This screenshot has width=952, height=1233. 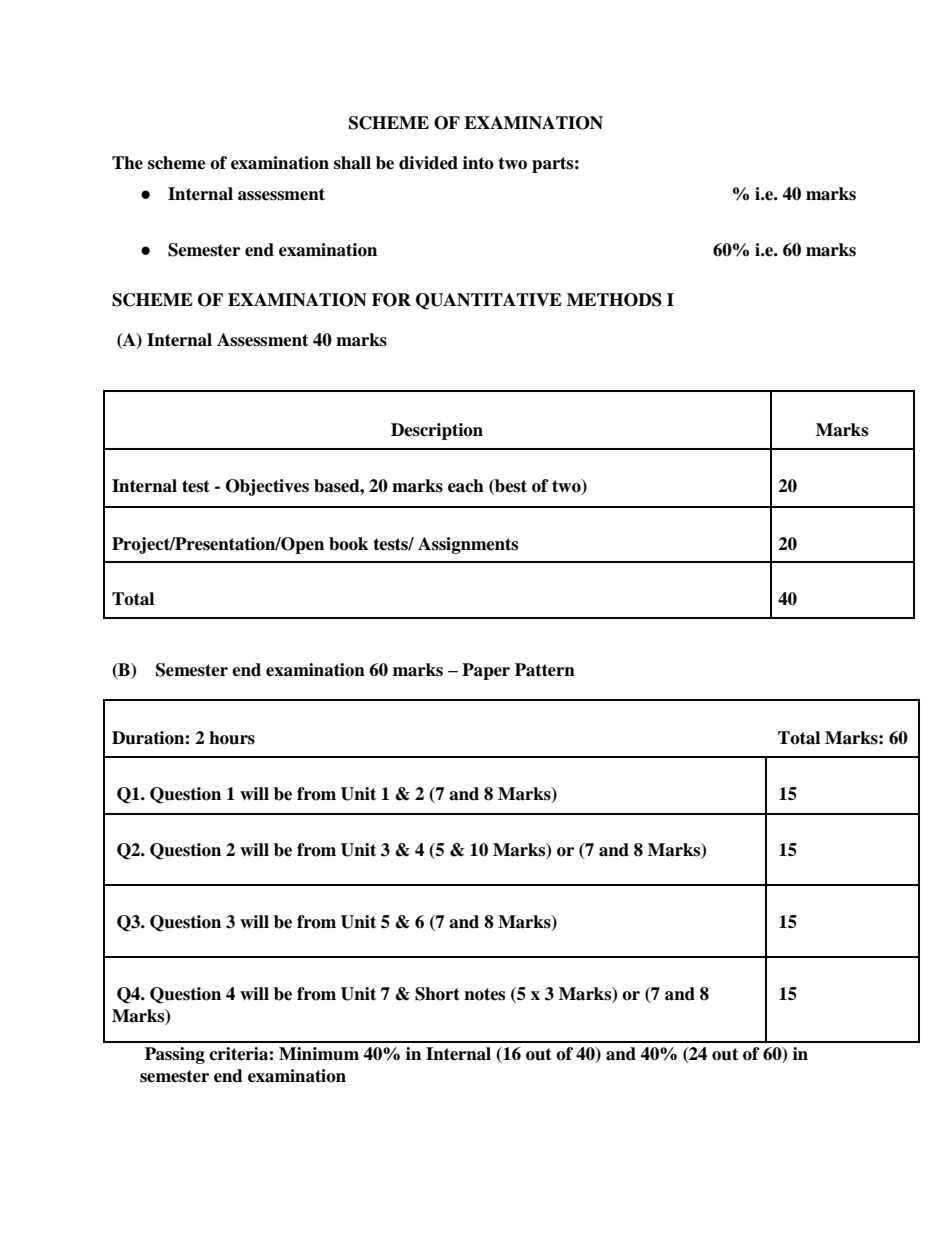 I want to click on FOR, so click(x=391, y=300).
